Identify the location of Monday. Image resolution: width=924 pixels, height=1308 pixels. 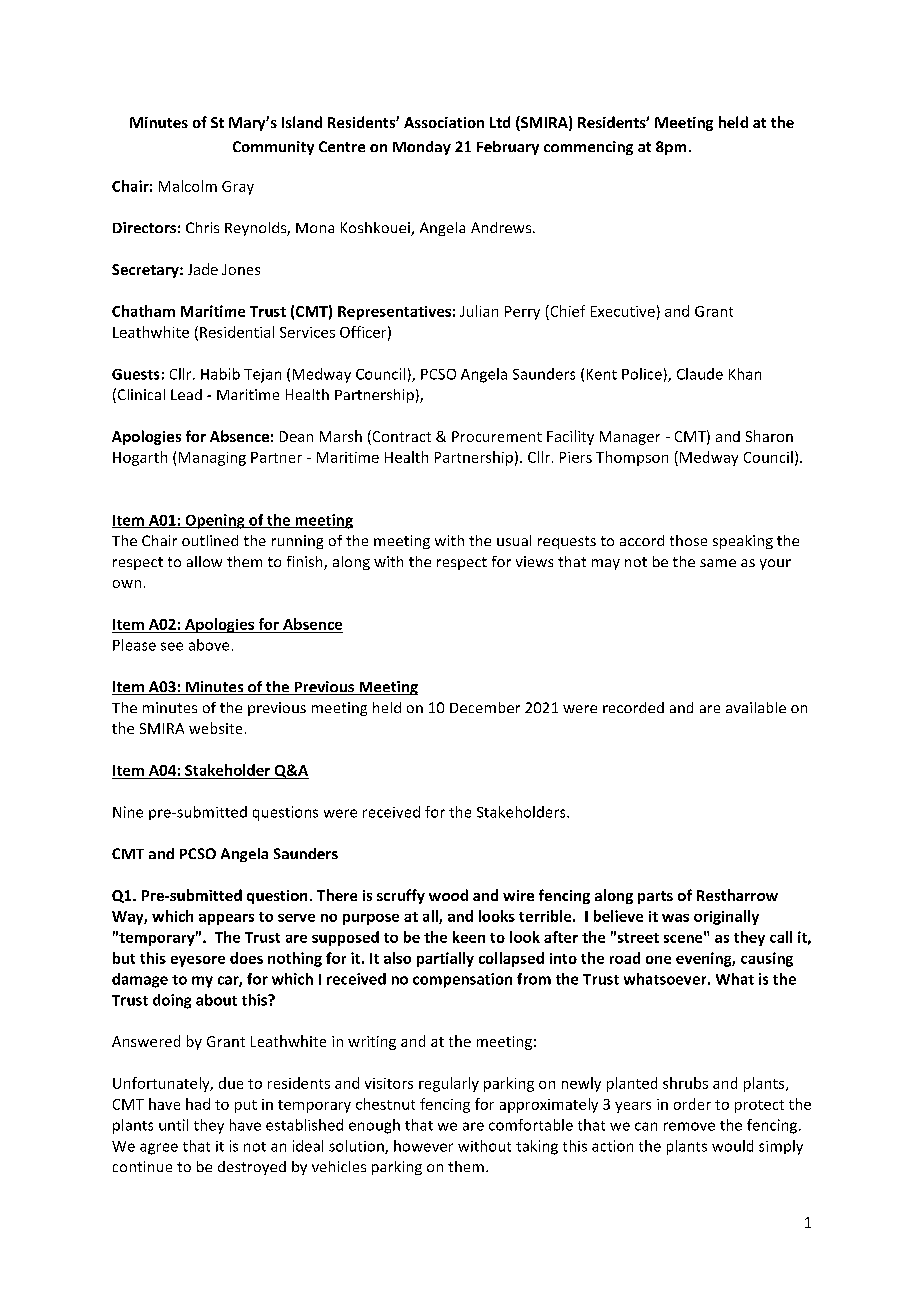
(422, 148).
